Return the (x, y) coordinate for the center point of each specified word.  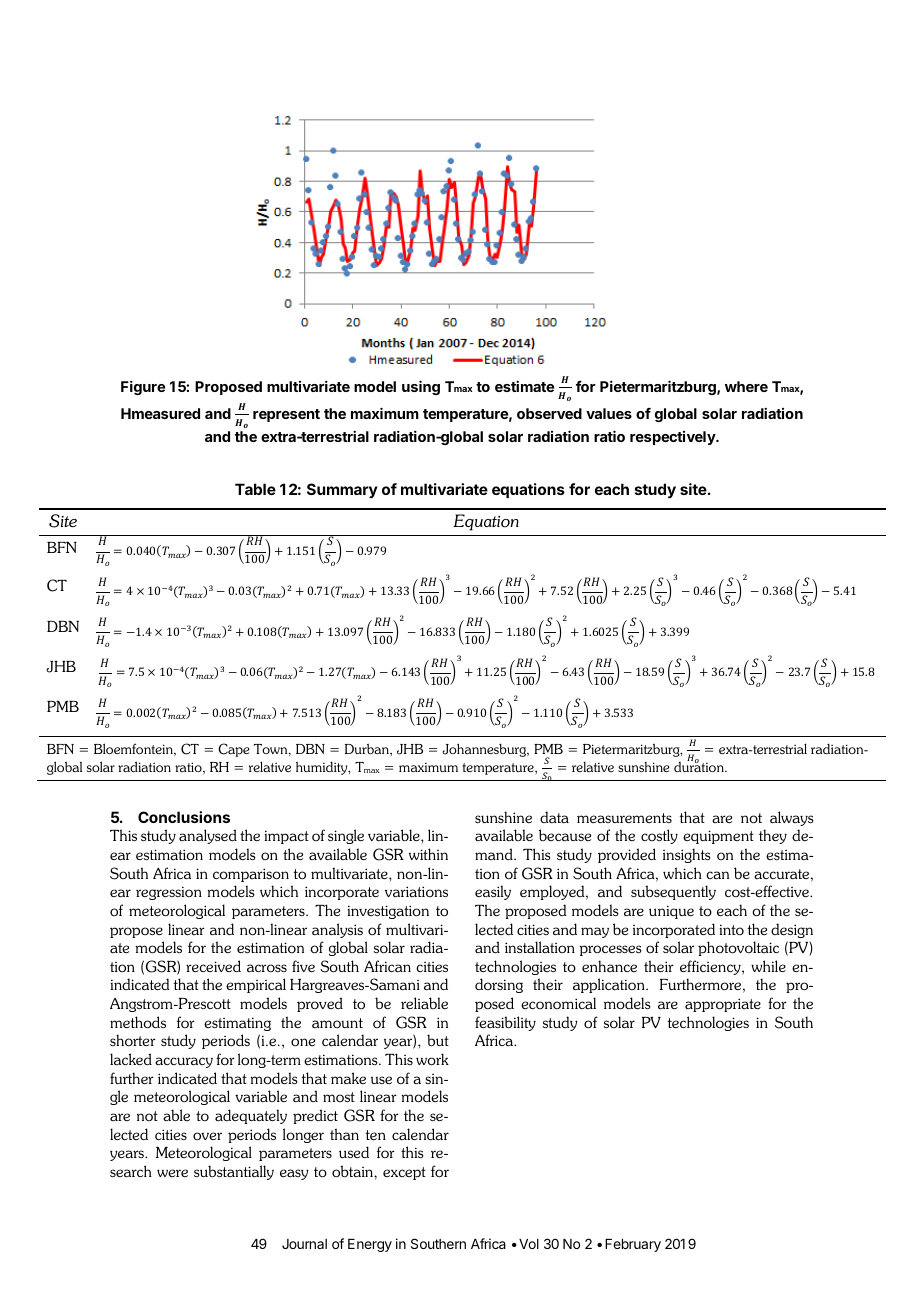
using (421, 387)
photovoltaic (738, 948)
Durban (368, 749)
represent (286, 415)
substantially (234, 1172)
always (792, 818)
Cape (234, 750)
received (213, 966)
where (746, 386)
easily (493, 892)
